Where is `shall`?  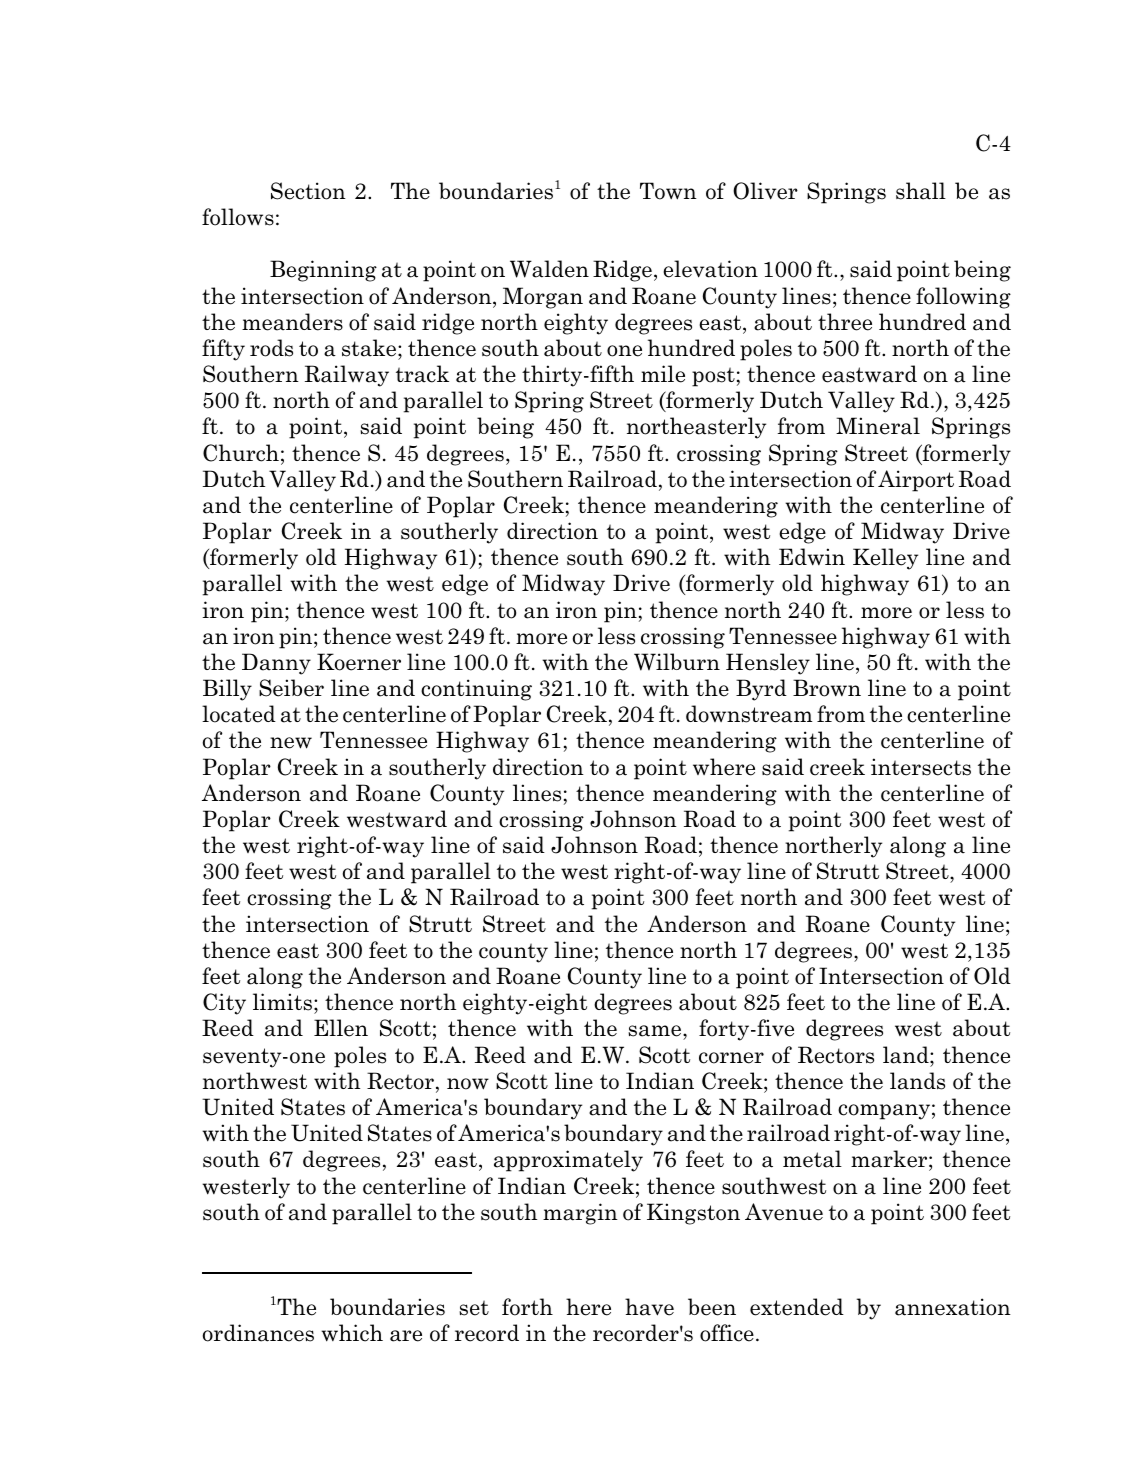 shall is located at coordinates (921, 191).
